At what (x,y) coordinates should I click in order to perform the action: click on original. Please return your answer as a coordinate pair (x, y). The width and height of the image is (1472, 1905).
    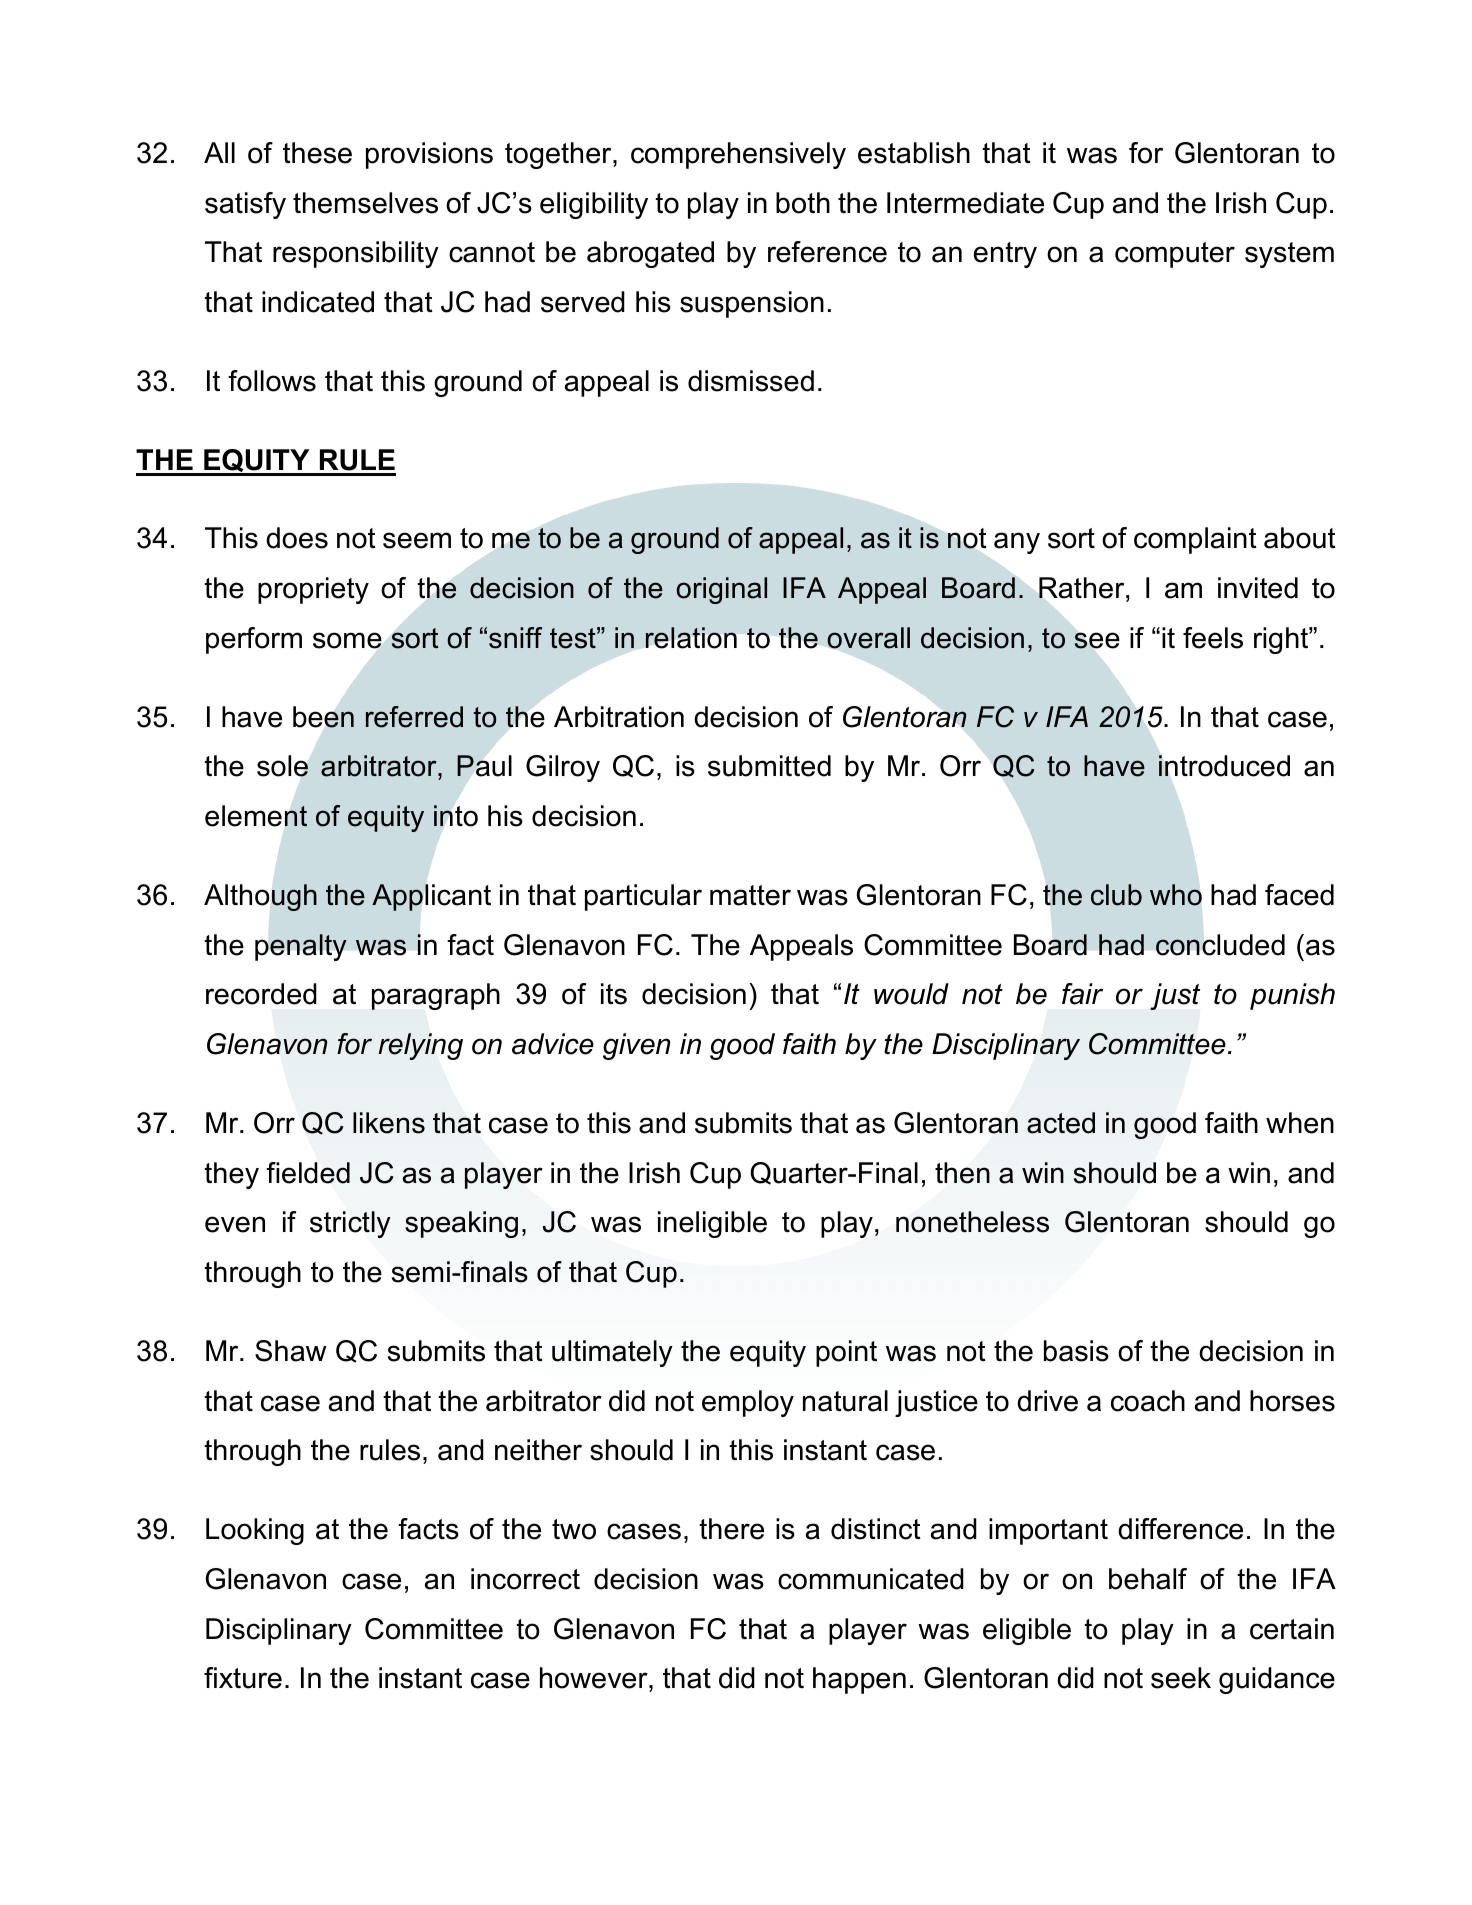
    Looking at the image, I should click on (721, 590).
